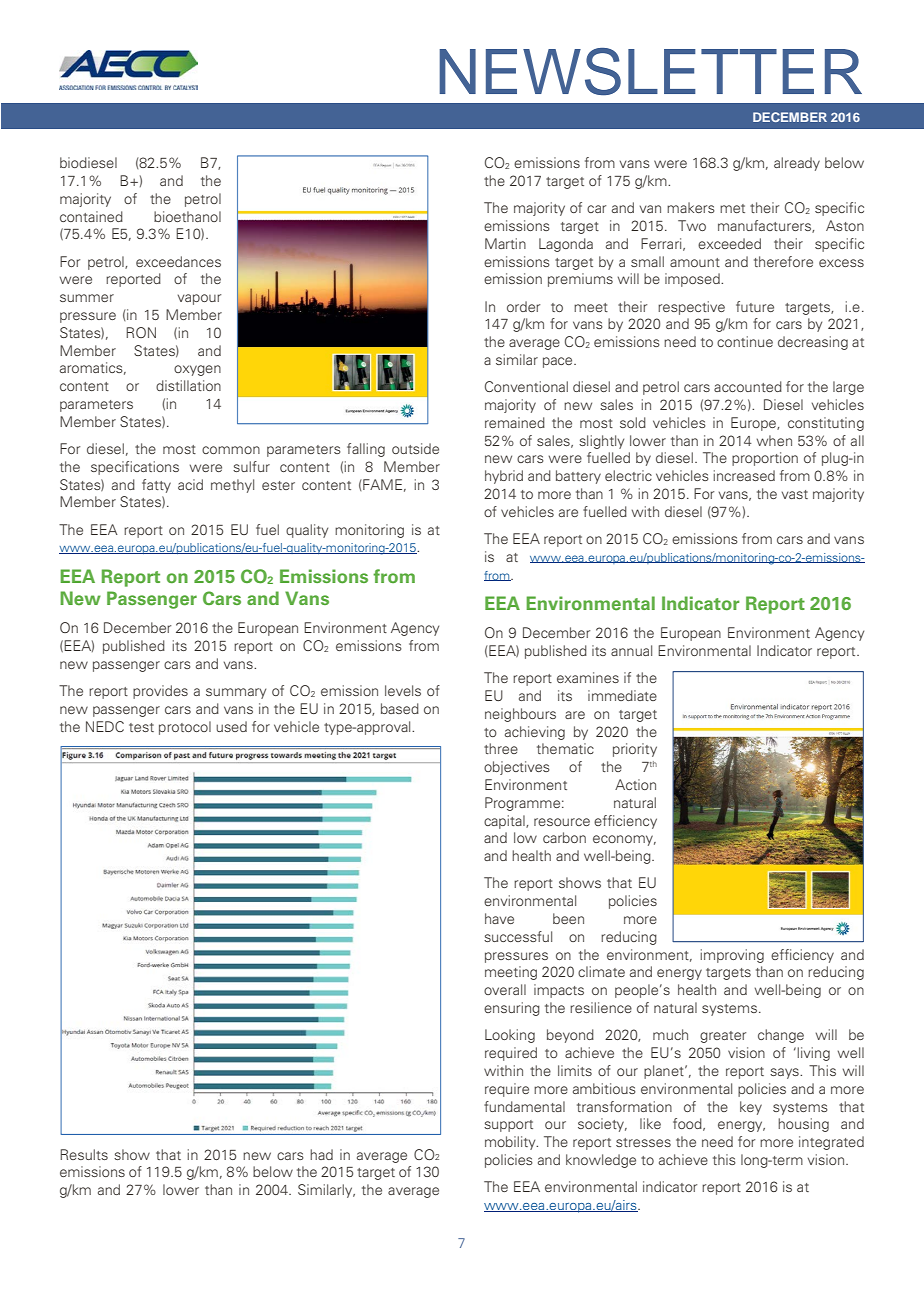 The image size is (924, 1308). I want to click on improving, so click(732, 956).
